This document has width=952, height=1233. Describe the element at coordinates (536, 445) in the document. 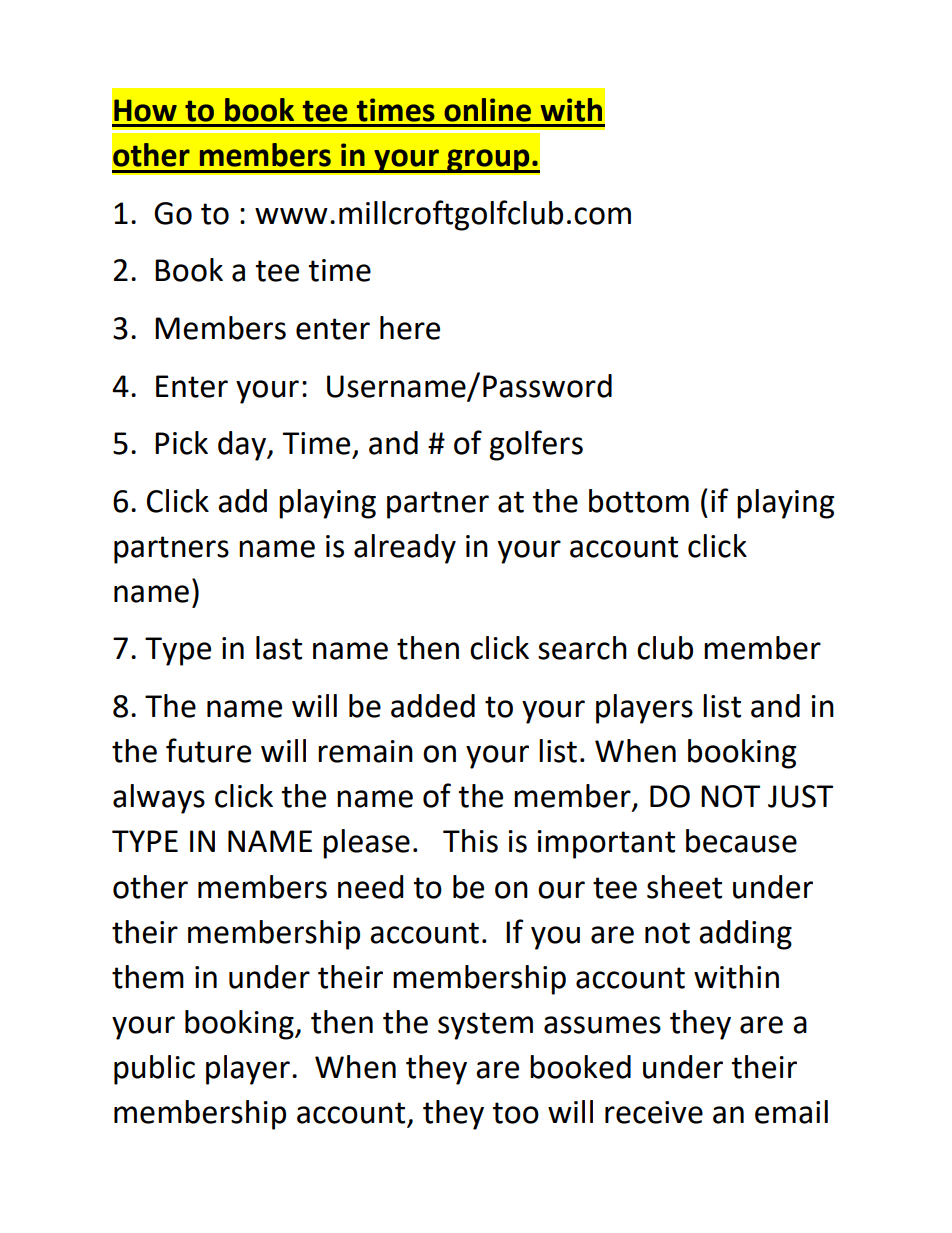

I see `golfers` at that location.
